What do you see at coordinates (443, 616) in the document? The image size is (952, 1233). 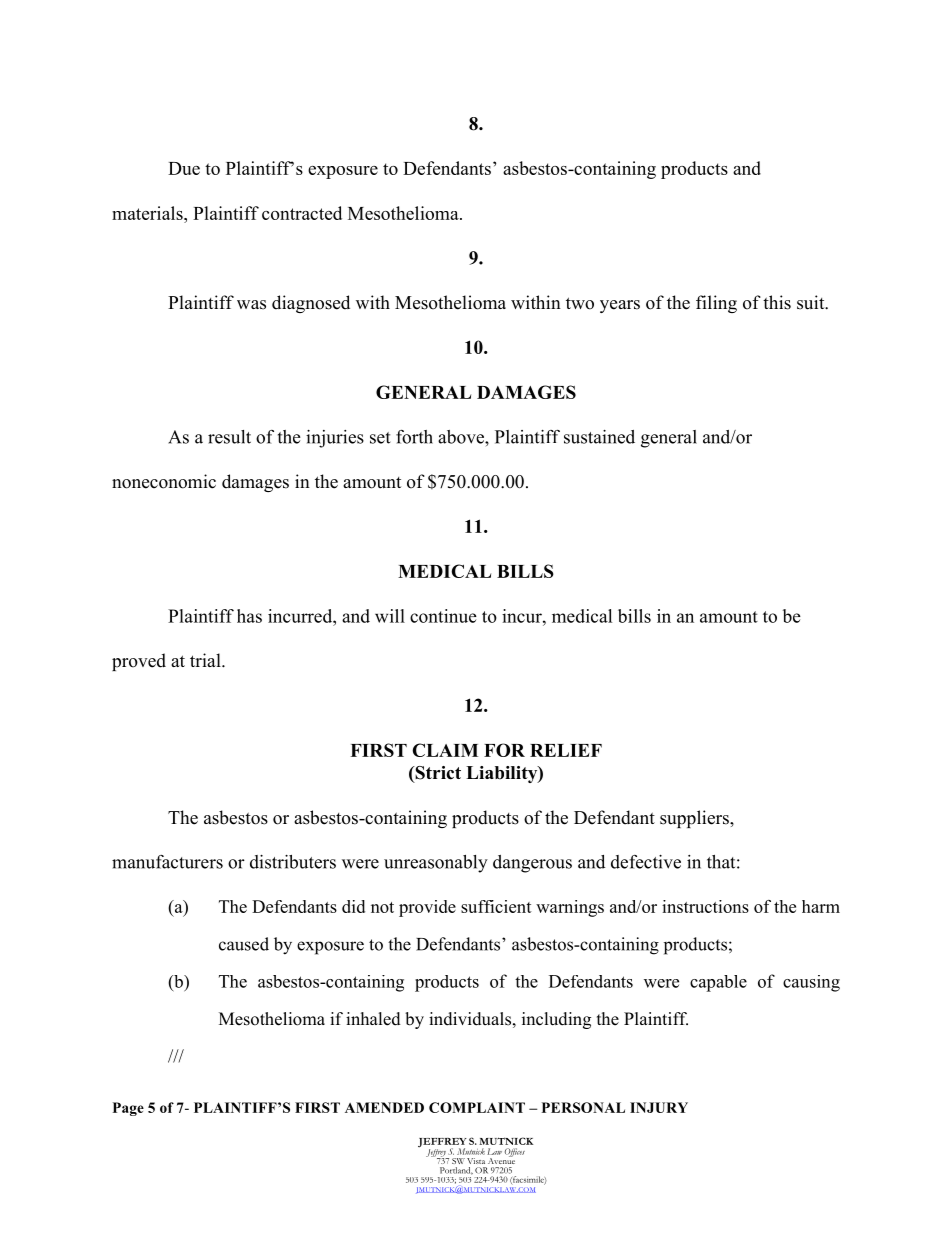 I see `continue` at bounding box center [443, 616].
